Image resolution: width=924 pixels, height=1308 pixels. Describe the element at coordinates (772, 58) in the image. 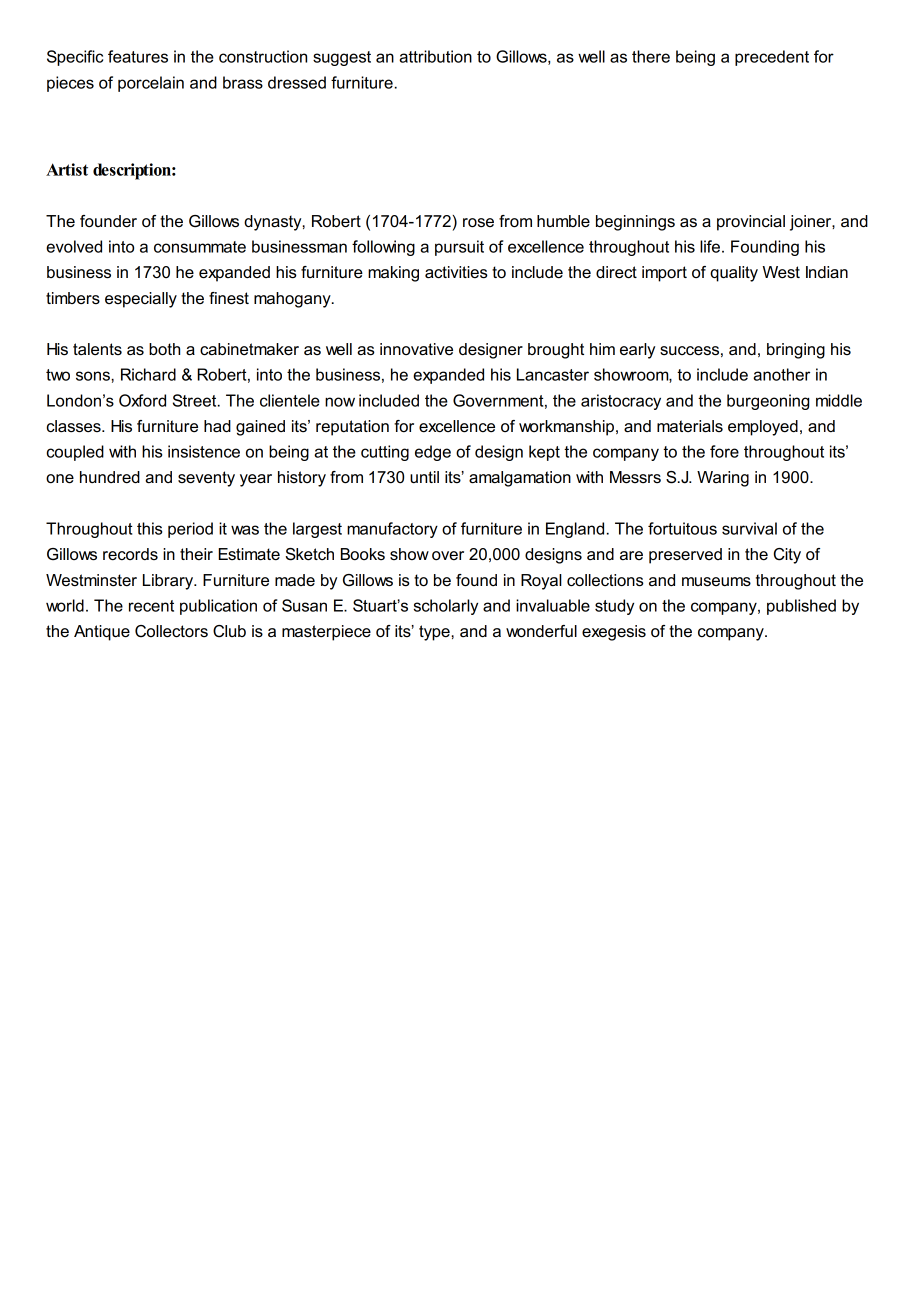

I see `precedent` at that location.
